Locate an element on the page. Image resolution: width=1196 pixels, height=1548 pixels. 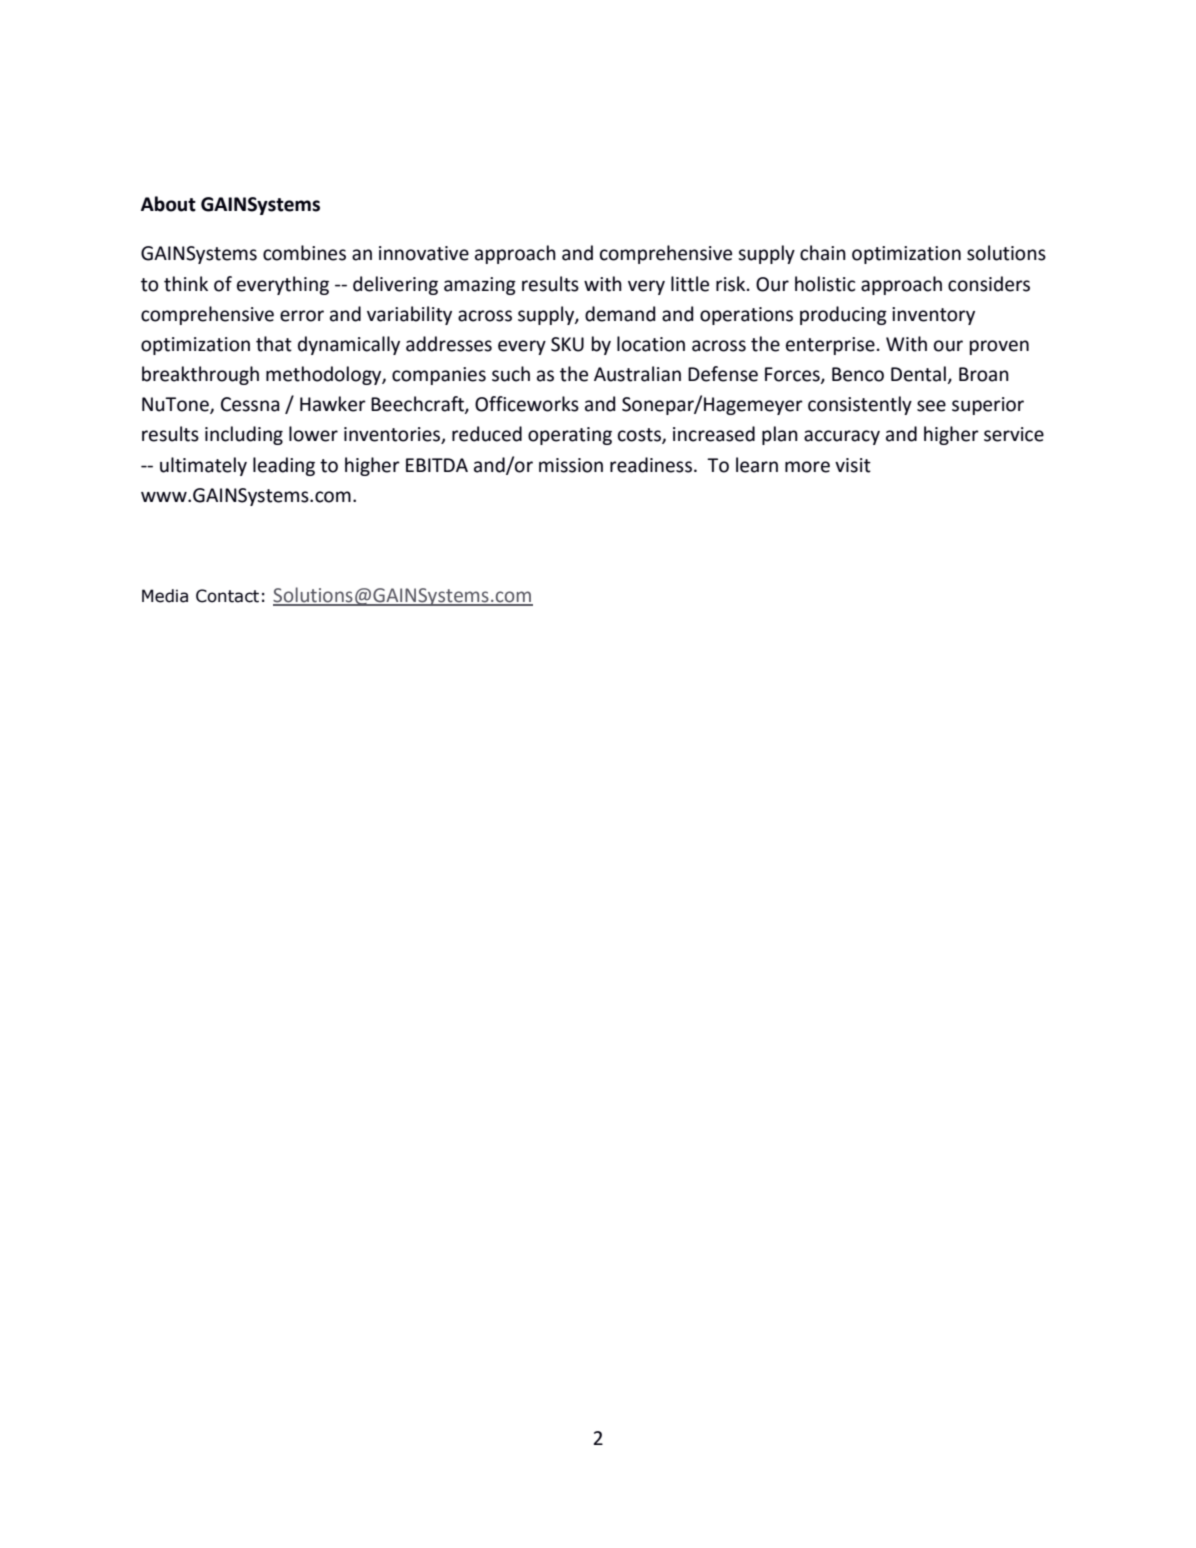
visit is located at coordinates (853, 465).
